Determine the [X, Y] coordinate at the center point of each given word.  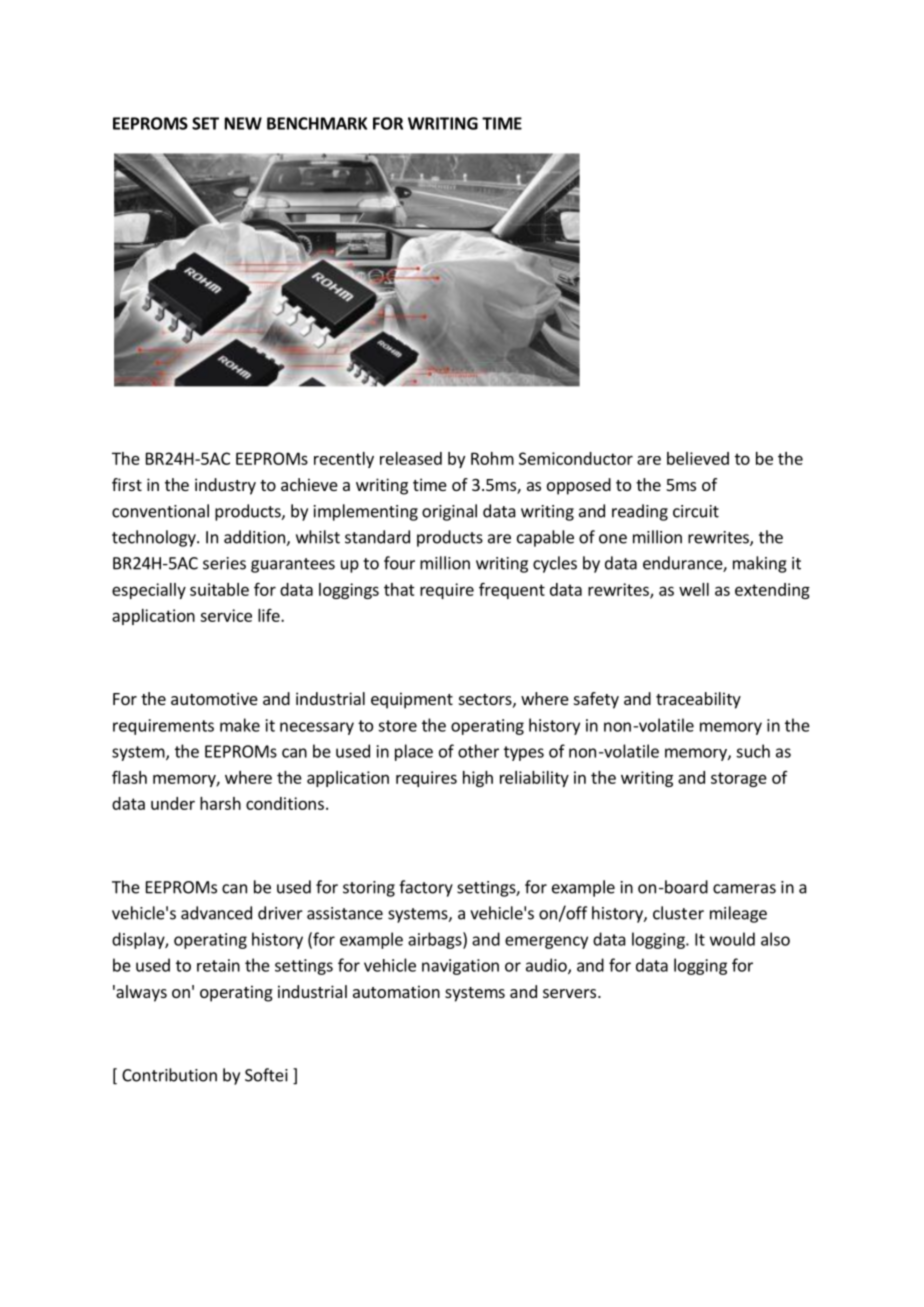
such [753, 751]
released [411, 458]
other [478, 751]
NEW [243, 123]
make [240, 725]
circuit [696, 511]
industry [225, 486]
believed [698, 458]
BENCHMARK [317, 123]
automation [396, 991]
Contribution [169, 1075]
